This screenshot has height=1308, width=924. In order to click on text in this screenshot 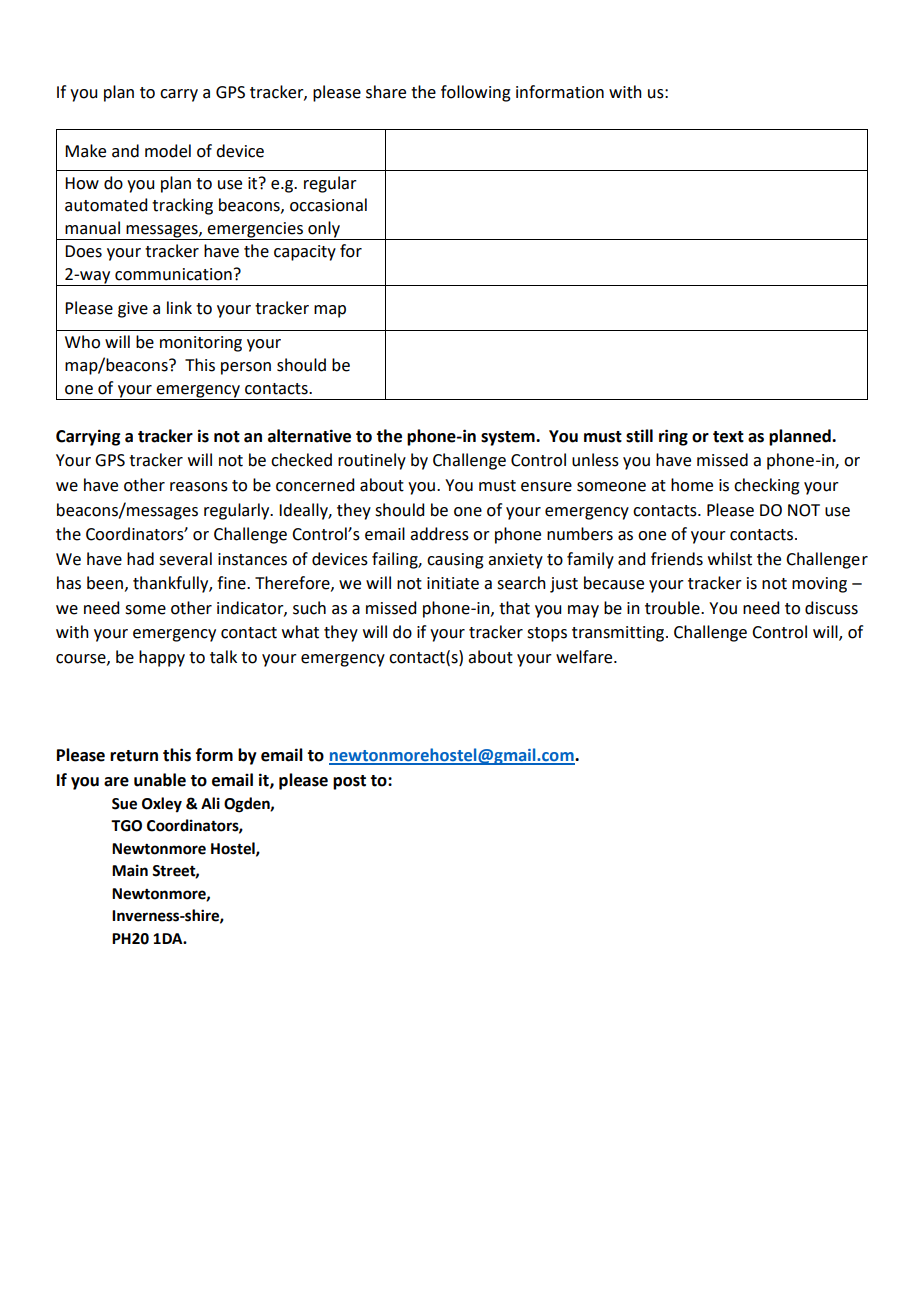, I will do `click(728, 437)`.
